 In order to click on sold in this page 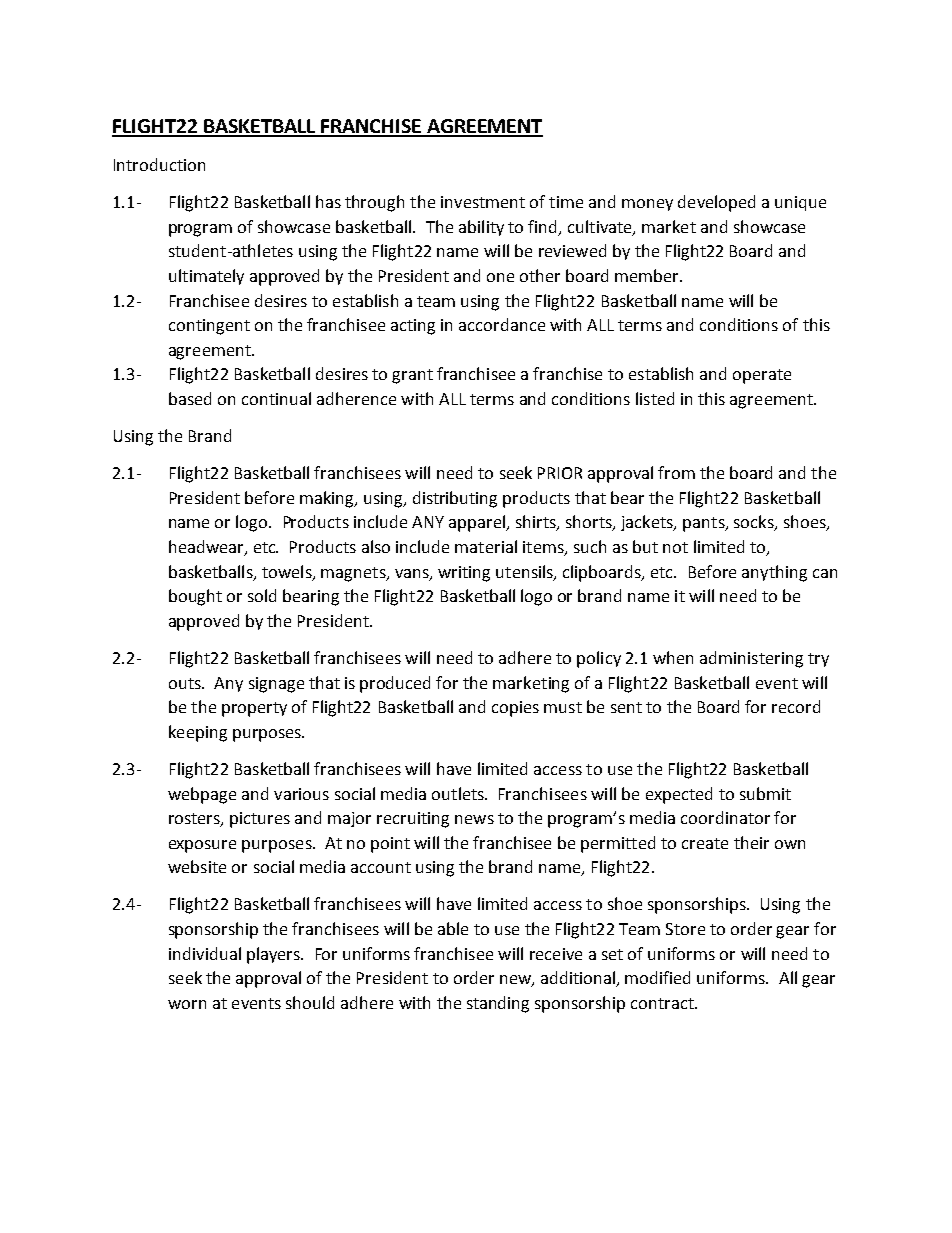, I will do `click(262, 595)`.
